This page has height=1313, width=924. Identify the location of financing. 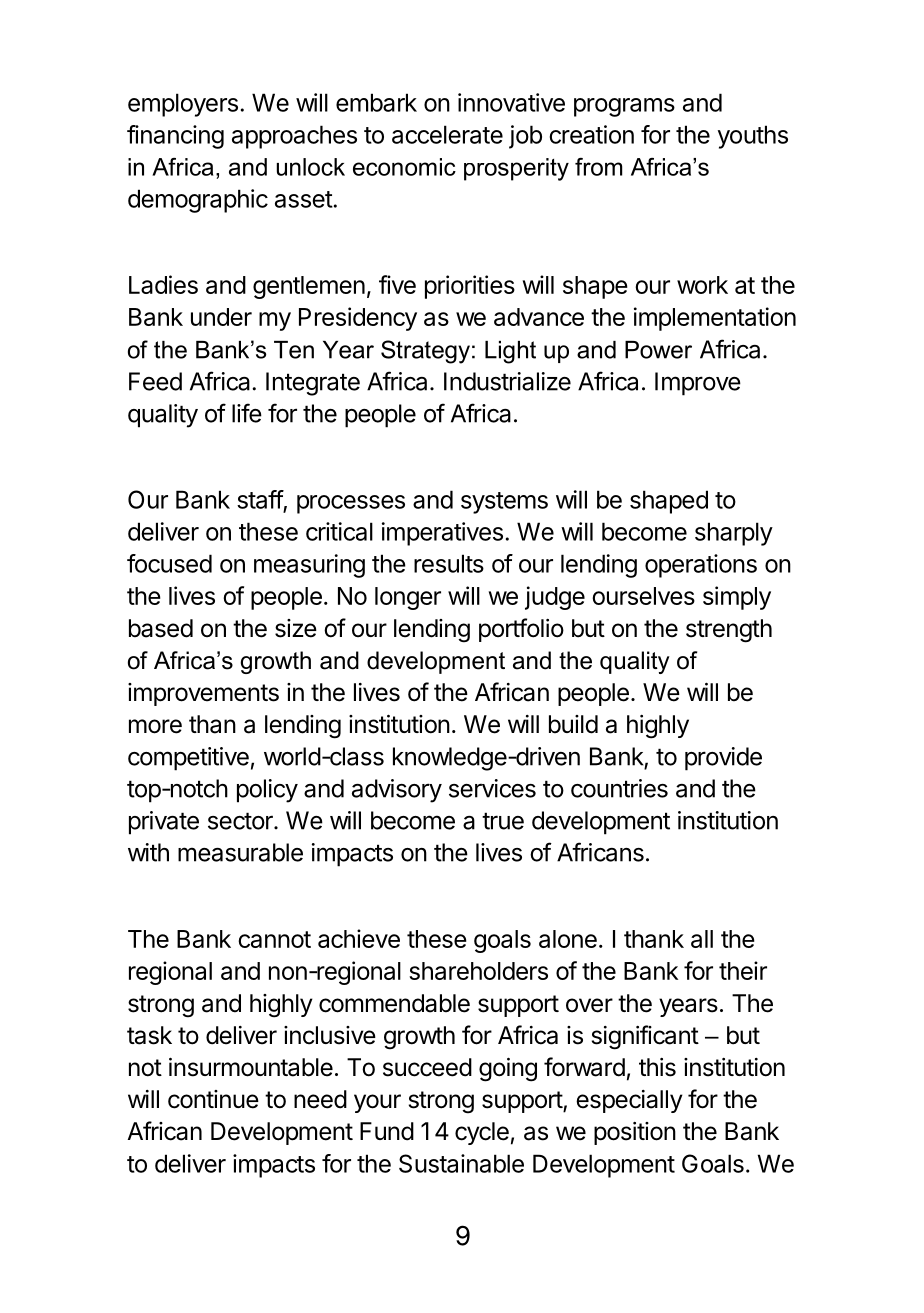
(175, 137).
